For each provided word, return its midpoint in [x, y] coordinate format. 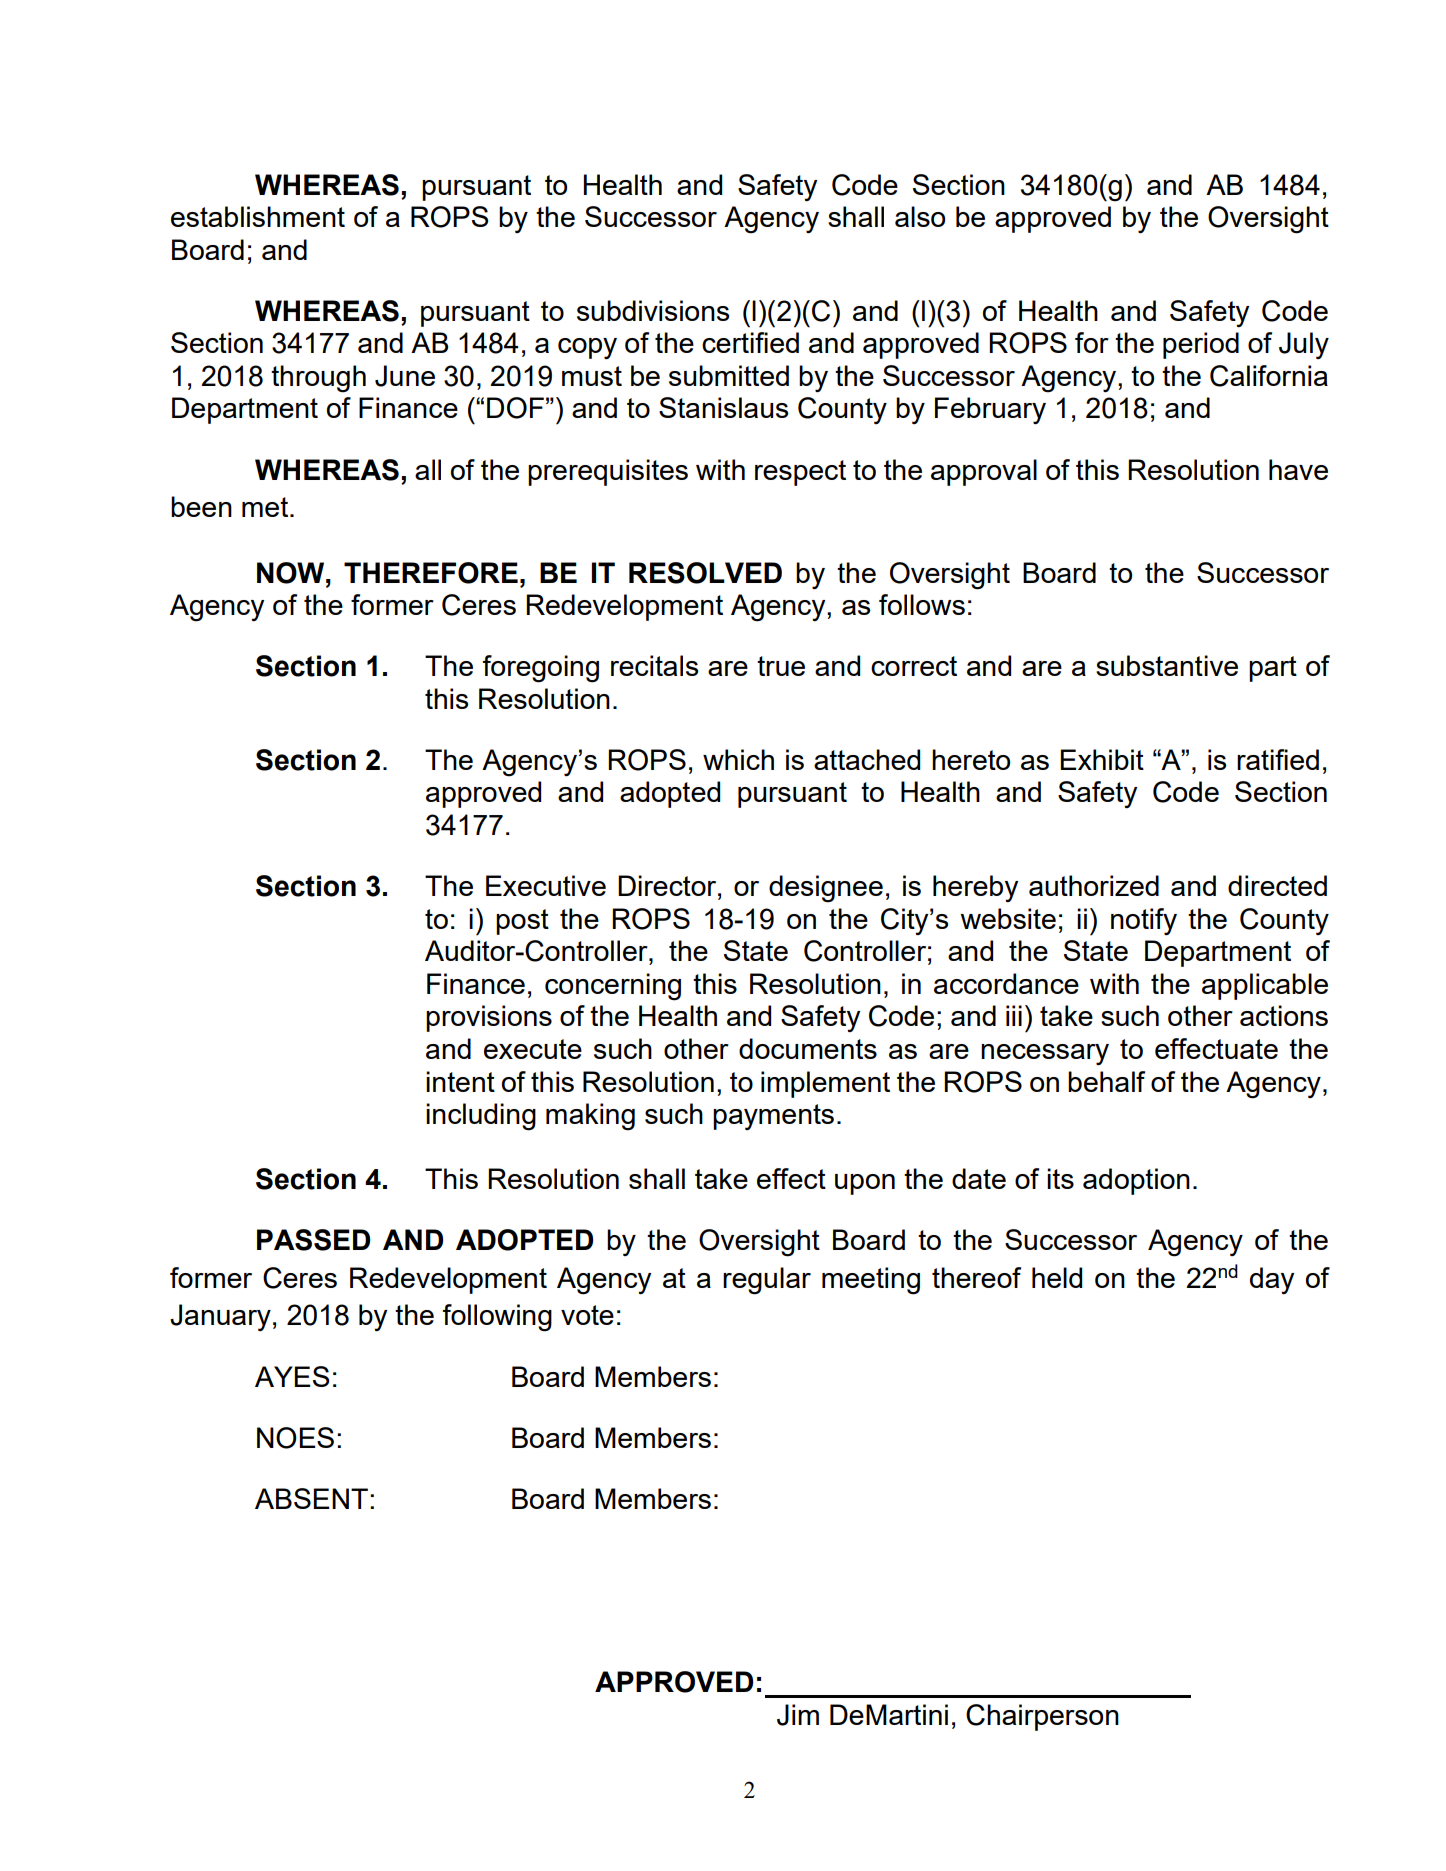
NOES [295, 1438]
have [1298, 469]
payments [773, 1117]
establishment [258, 216]
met [266, 507]
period [1201, 345]
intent [460, 1081]
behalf [1106, 1081]
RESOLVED [705, 573]
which [738, 759]
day [1272, 1280]
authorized [1094, 885]
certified [750, 342]
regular [767, 1281]
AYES [292, 1376]
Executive [546, 885]
